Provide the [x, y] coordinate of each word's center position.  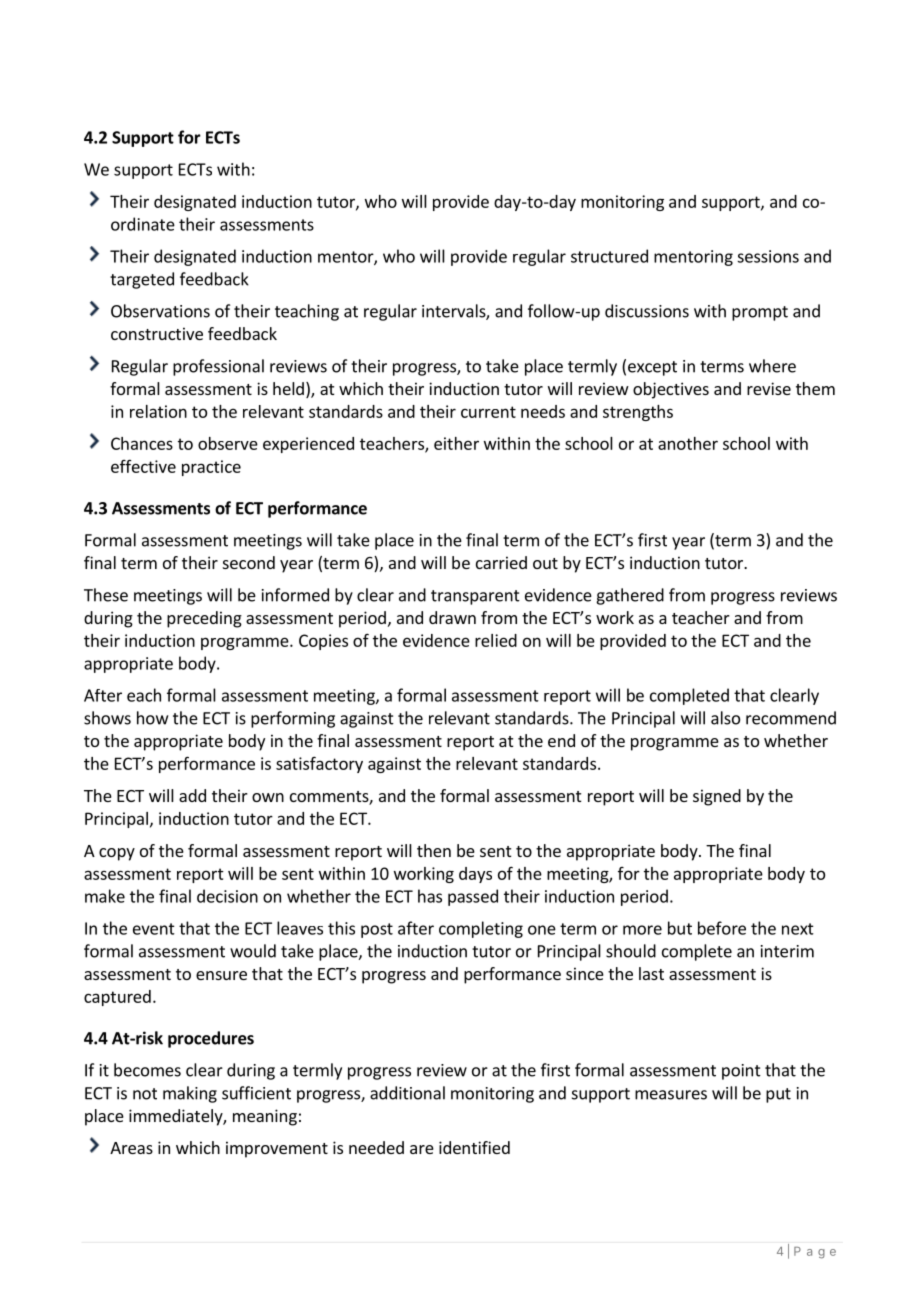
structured [609, 256]
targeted [142, 280]
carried [501, 562]
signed [717, 797]
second [249, 562]
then [434, 850]
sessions [768, 256]
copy [117, 854]
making [190, 1094]
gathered [630, 596]
